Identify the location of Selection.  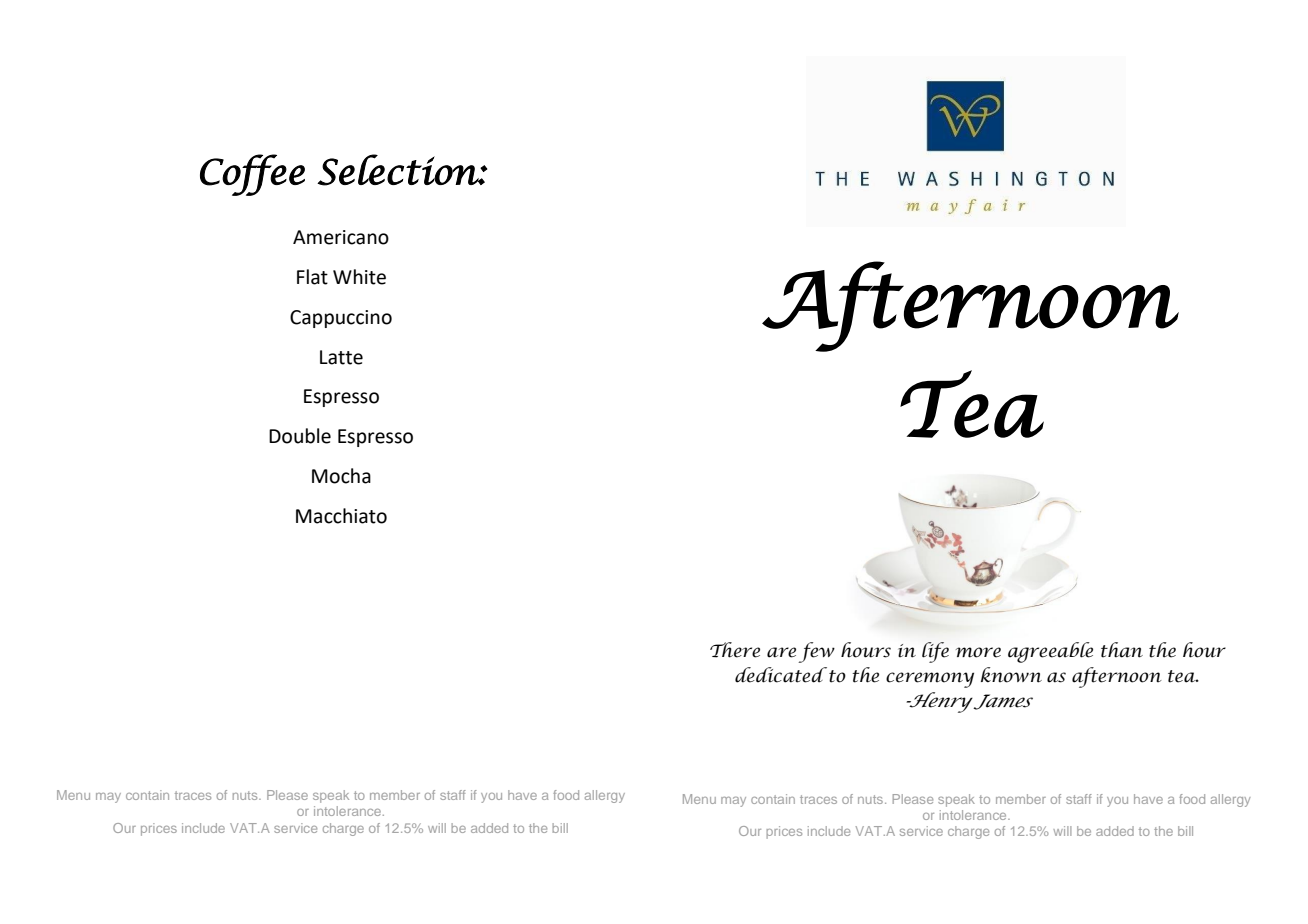
(398, 170).
